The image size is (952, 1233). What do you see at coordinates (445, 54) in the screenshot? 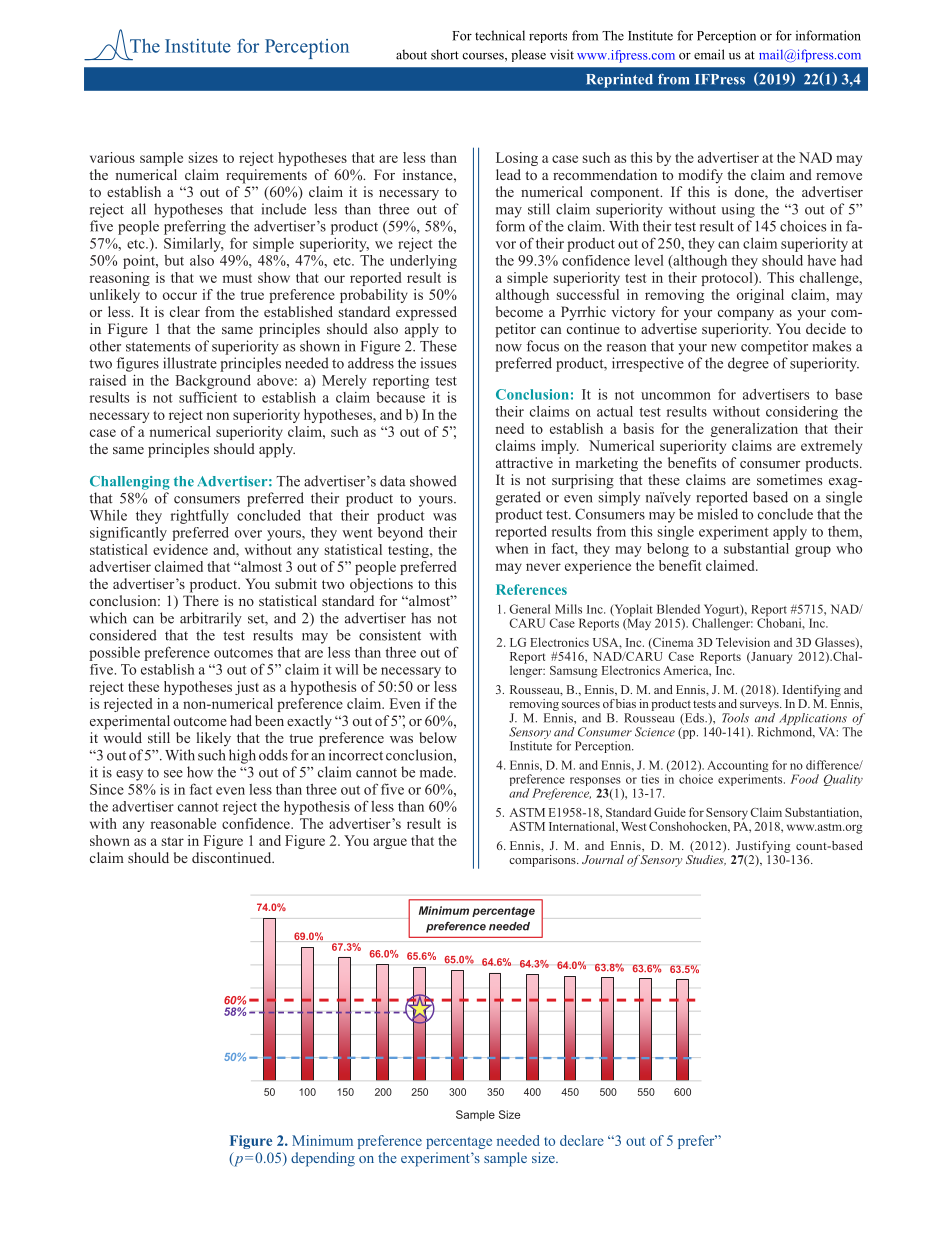
I see `short` at bounding box center [445, 54].
